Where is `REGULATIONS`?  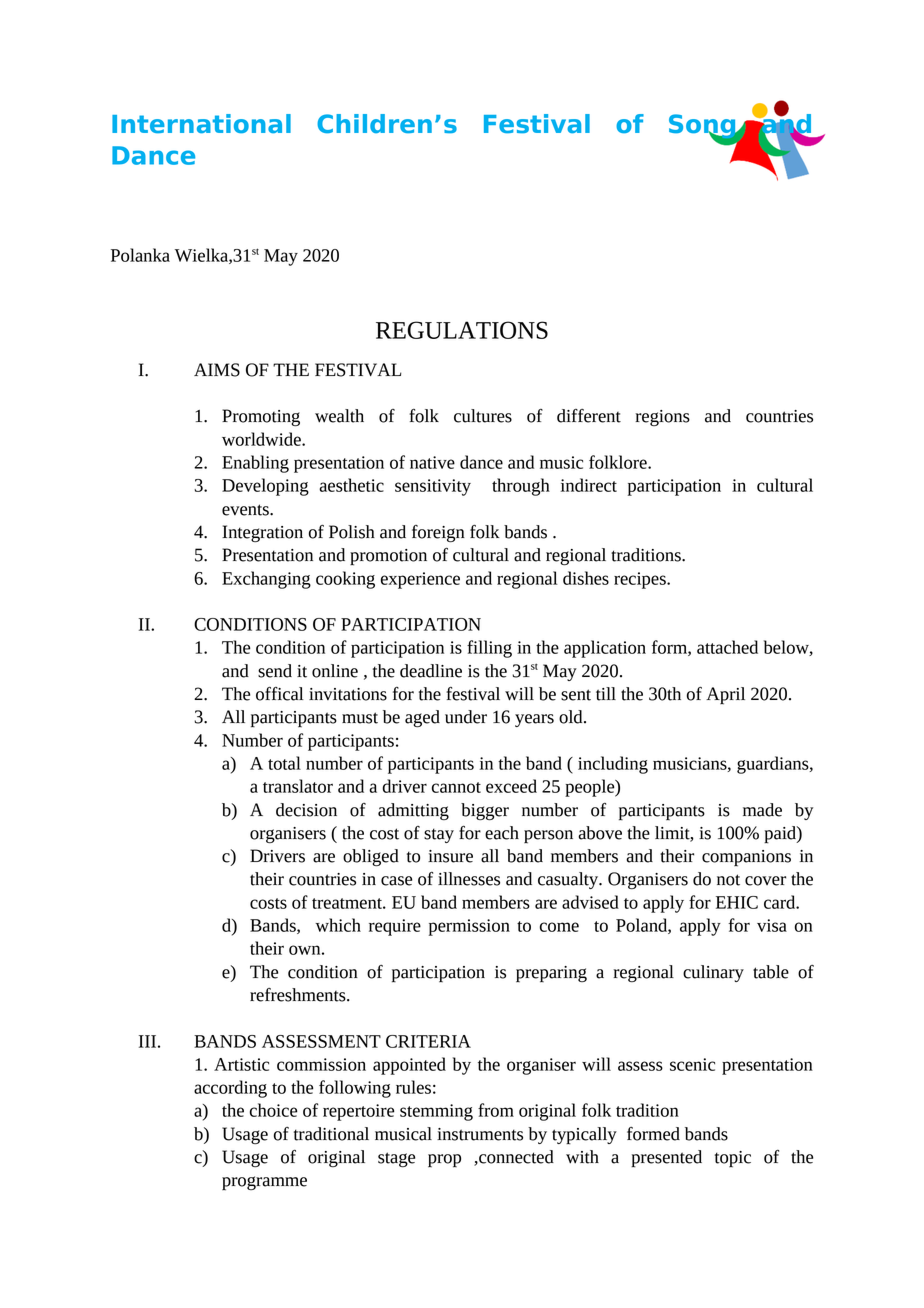
REGULATIONS is located at coordinates (462, 330).
